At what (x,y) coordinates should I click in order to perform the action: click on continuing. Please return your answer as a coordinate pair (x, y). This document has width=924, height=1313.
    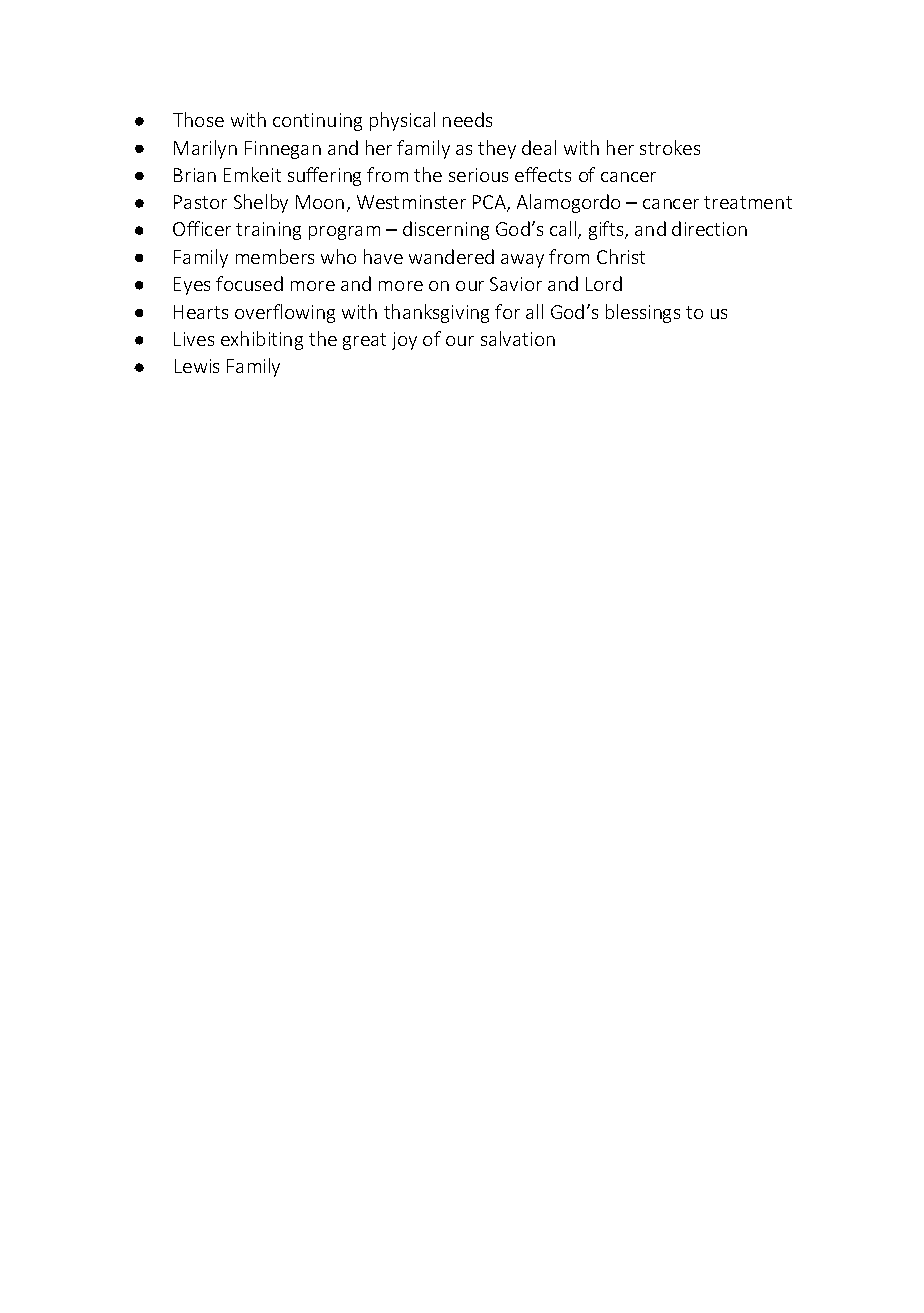
    Looking at the image, I should click on (317, 122).
